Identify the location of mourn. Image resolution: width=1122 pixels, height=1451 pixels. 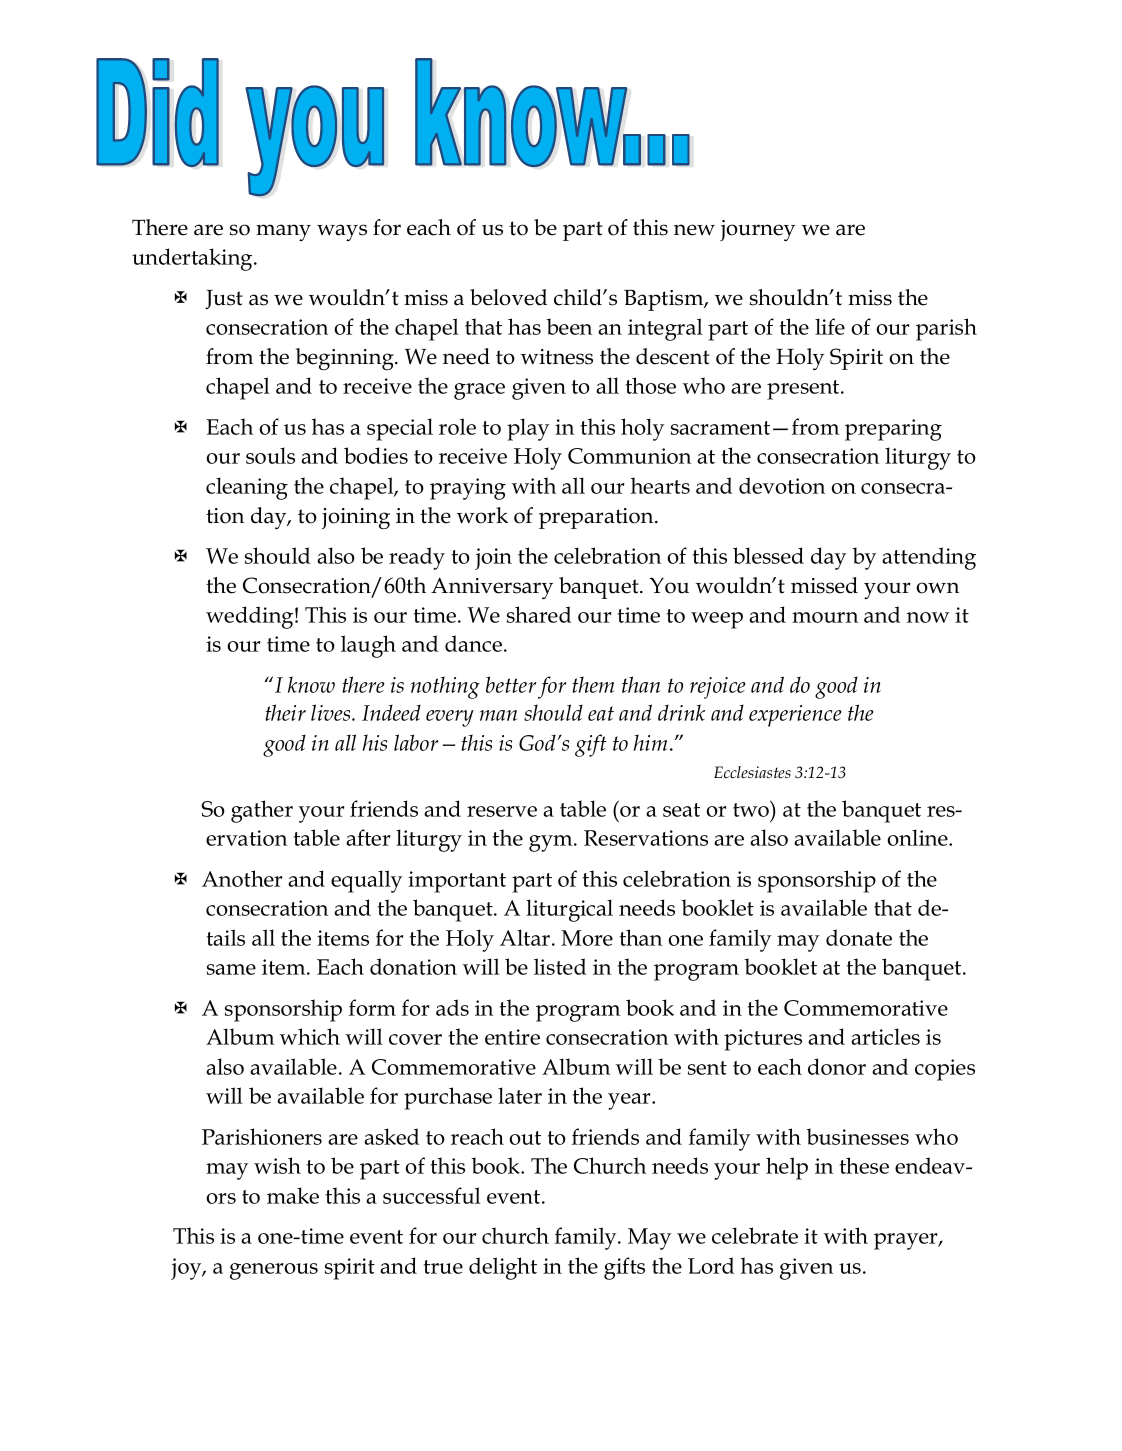
(825, 617).
